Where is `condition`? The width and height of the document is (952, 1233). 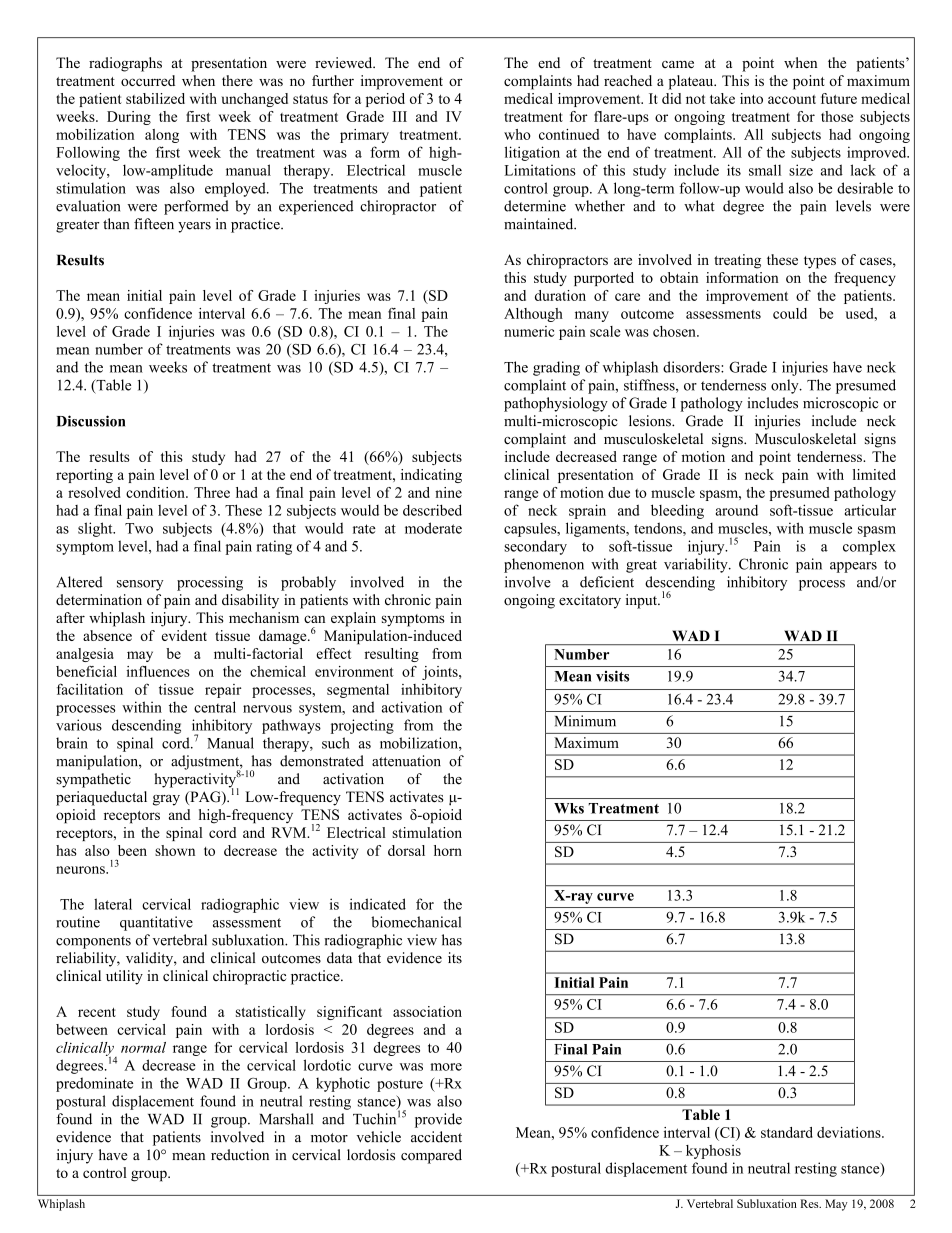 condition is located at coordinates (156, 492).
